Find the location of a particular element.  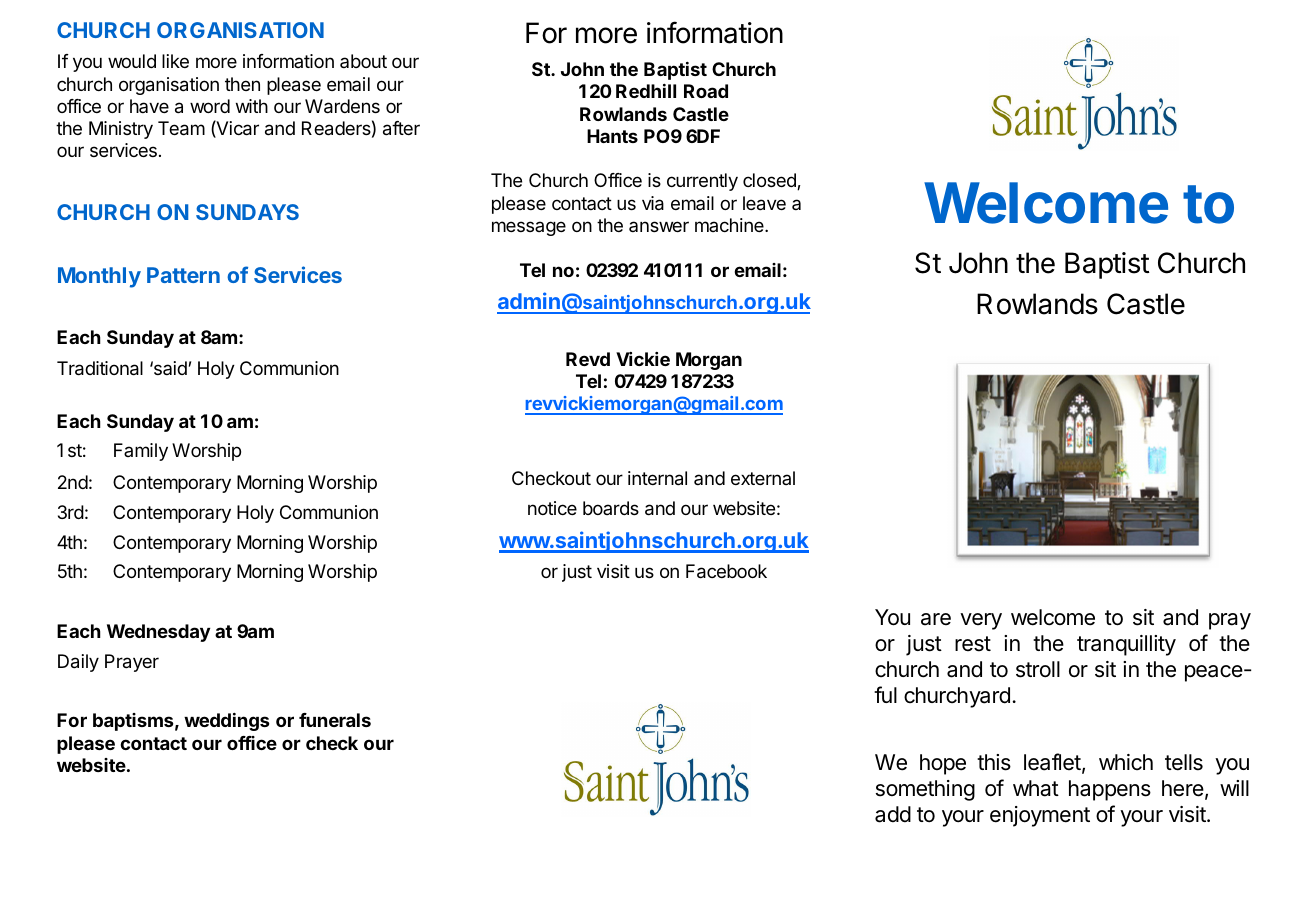

Facebook is located at coordinates (726, 571).
